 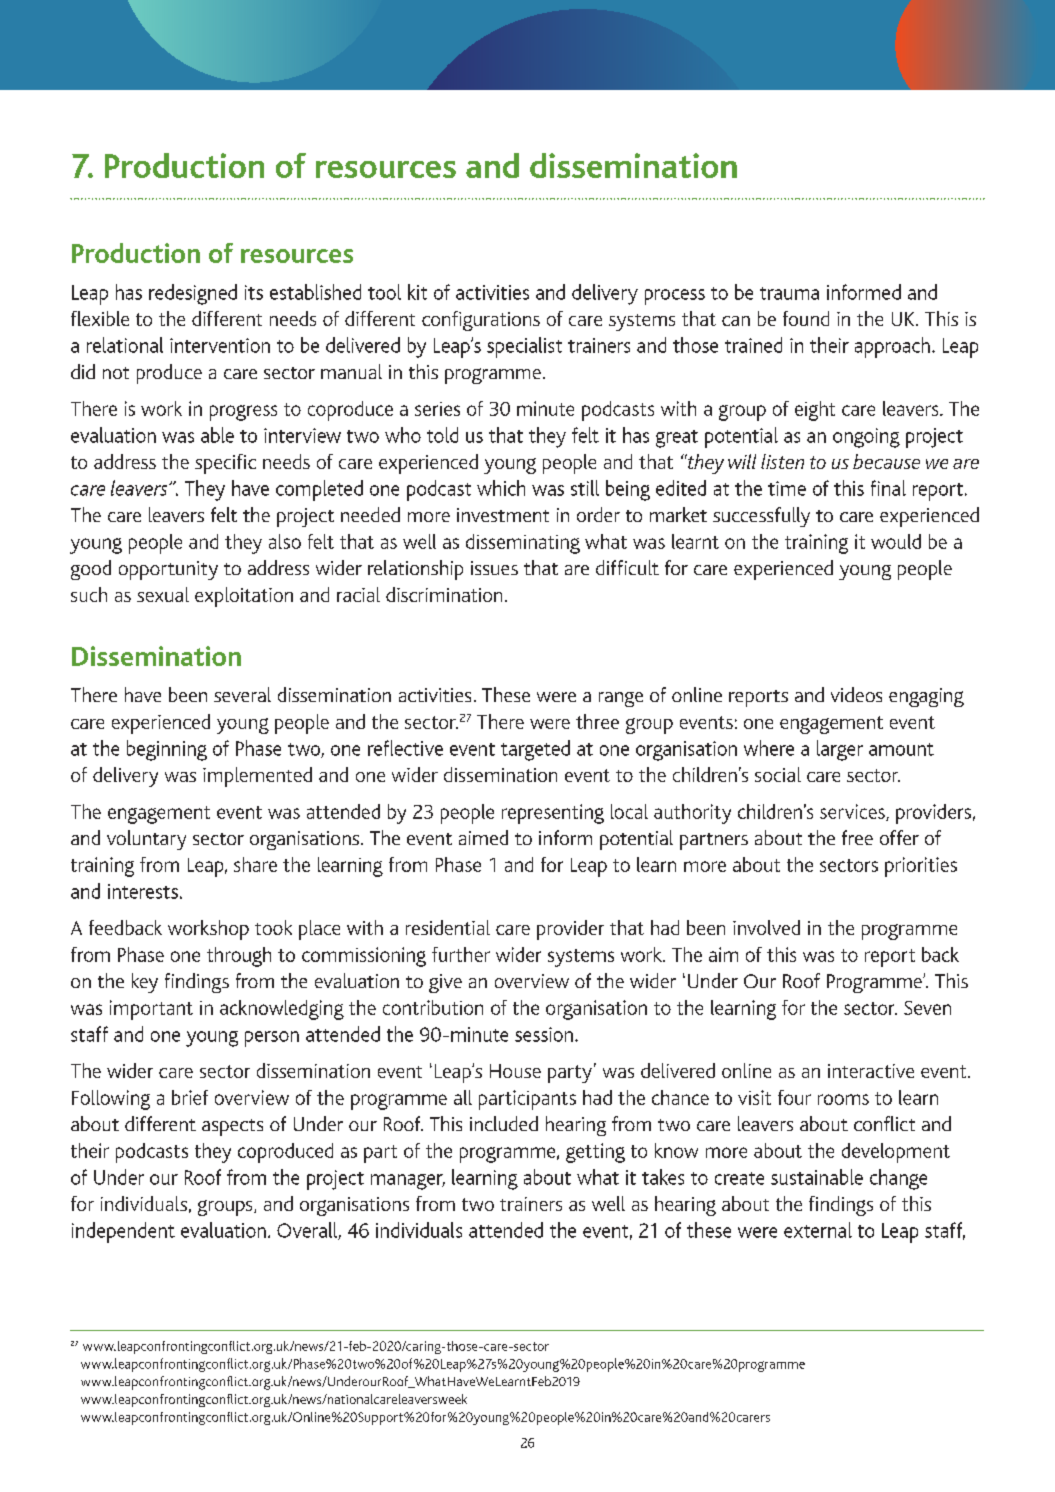 What do you see at coordinates (481, 321) in the document?
I see `configurations` at bounding box center [481, 321].
